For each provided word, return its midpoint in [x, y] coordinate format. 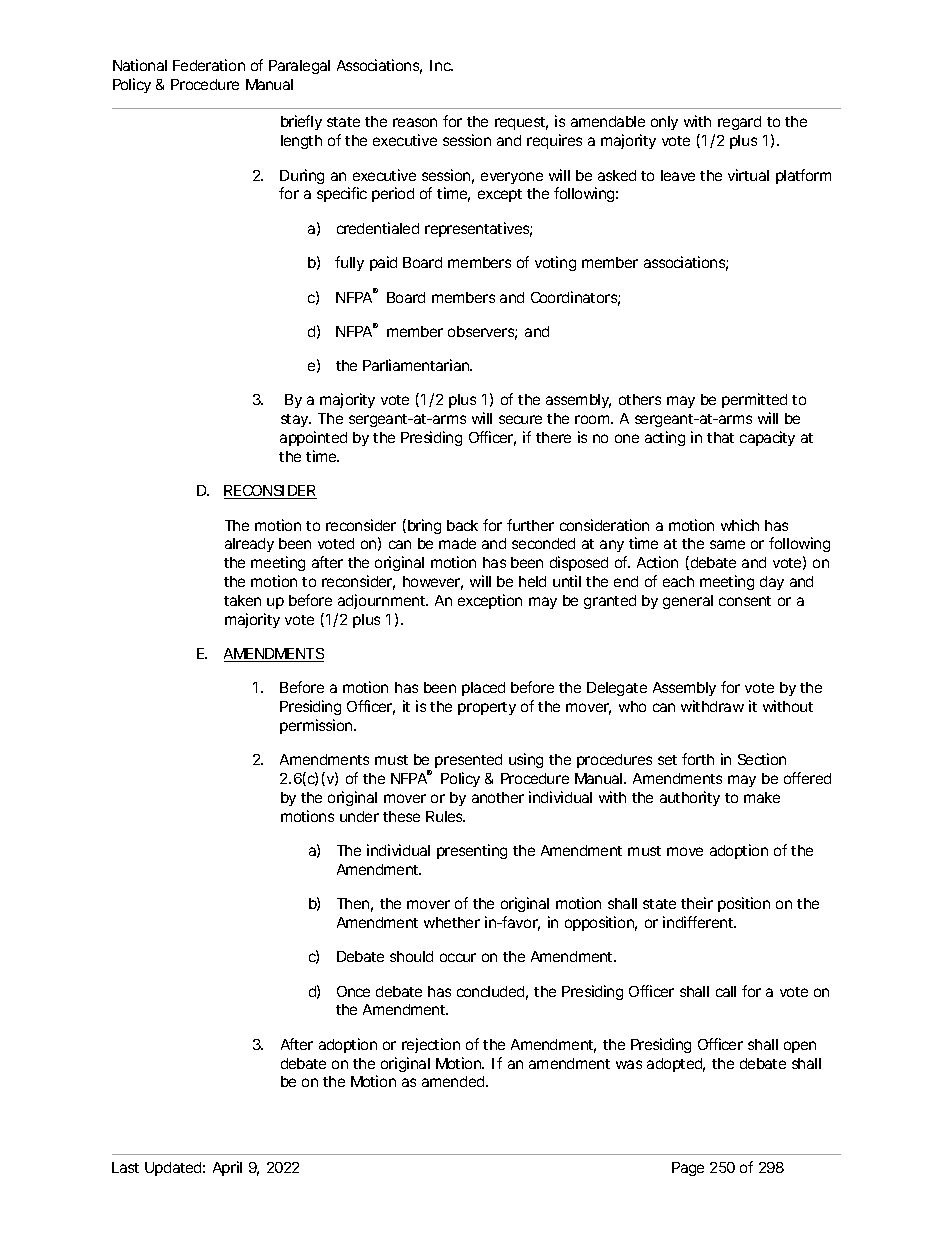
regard [739, 123]
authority [690, 798]
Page [688, 1169]
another [498, 797]
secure [520, 419]
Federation [209, 65]
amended [454, 1081]
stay [296, 420]
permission [317, 726]
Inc [441, 65]
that [720, 437]
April [227, 1168]
